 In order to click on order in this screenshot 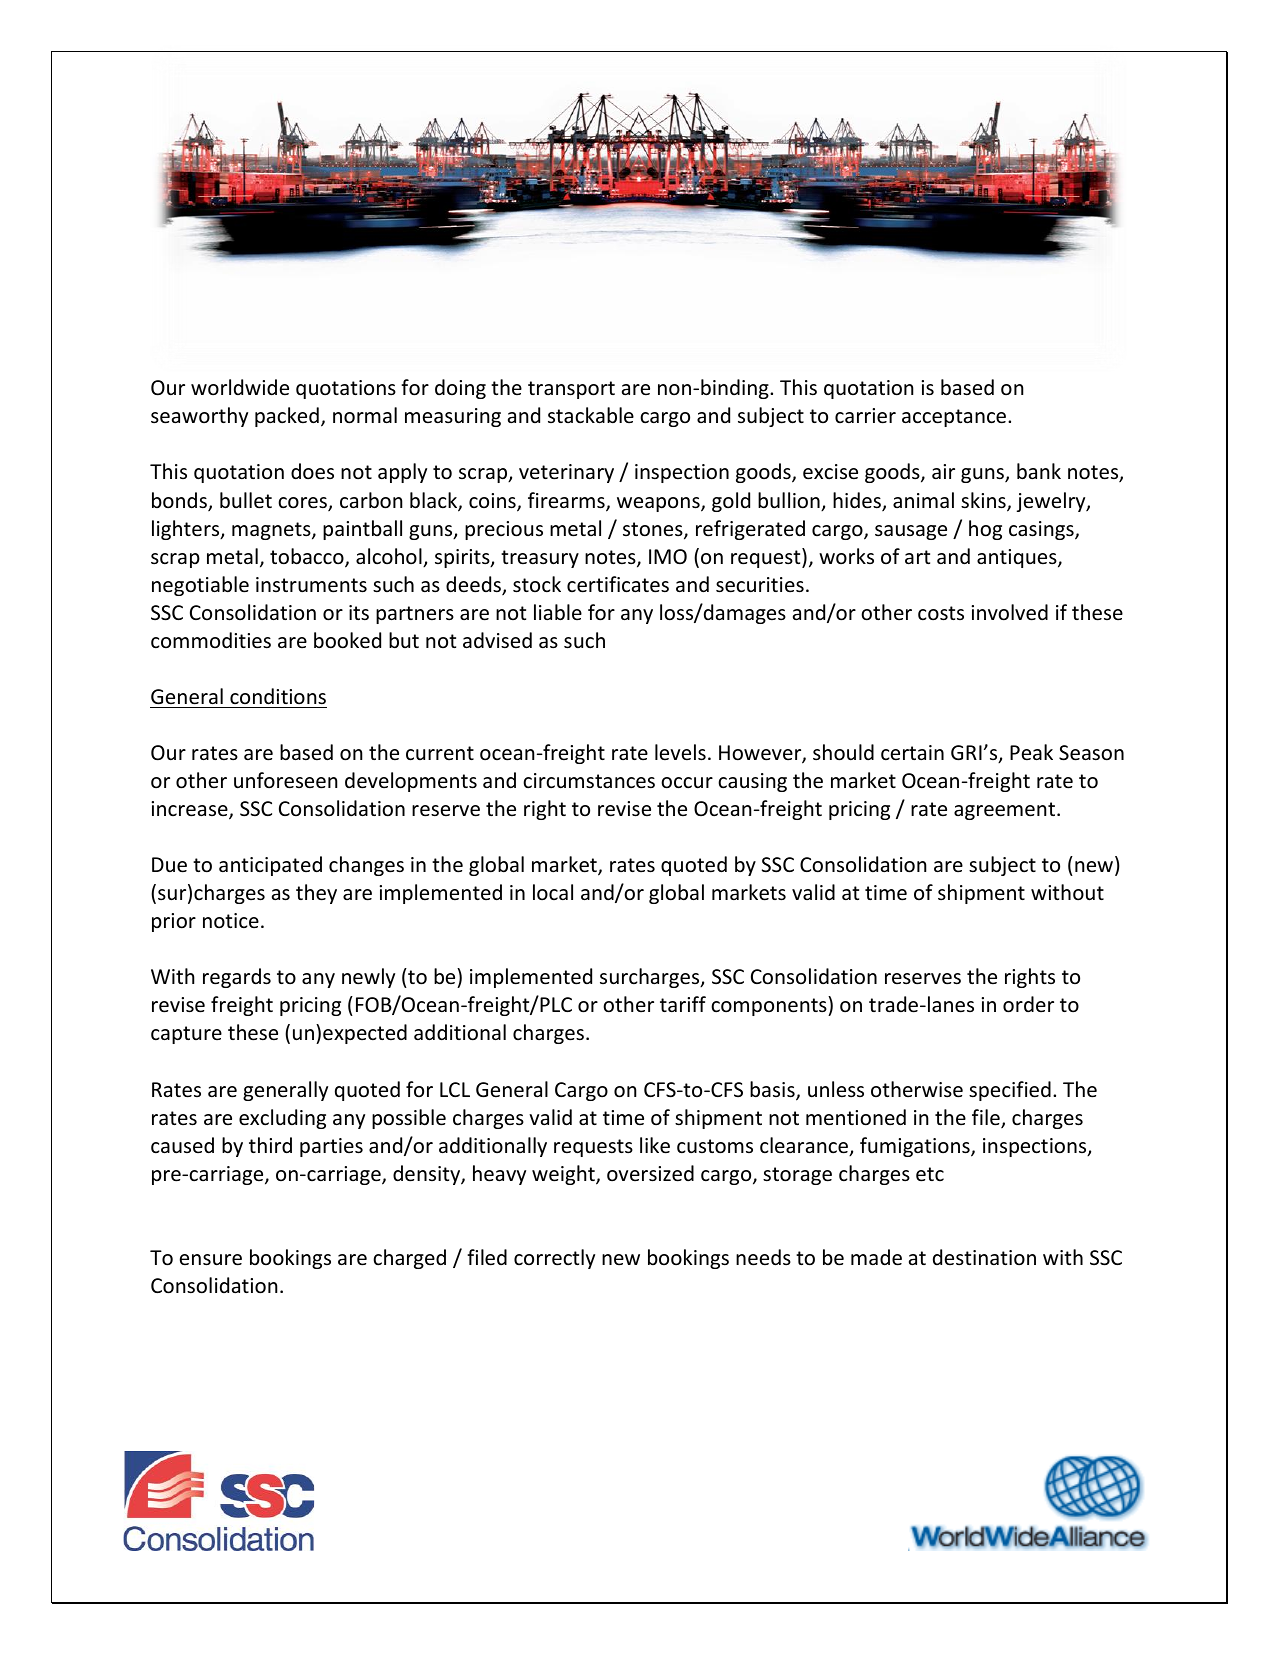, I will do `click(1028, 1004)`.
